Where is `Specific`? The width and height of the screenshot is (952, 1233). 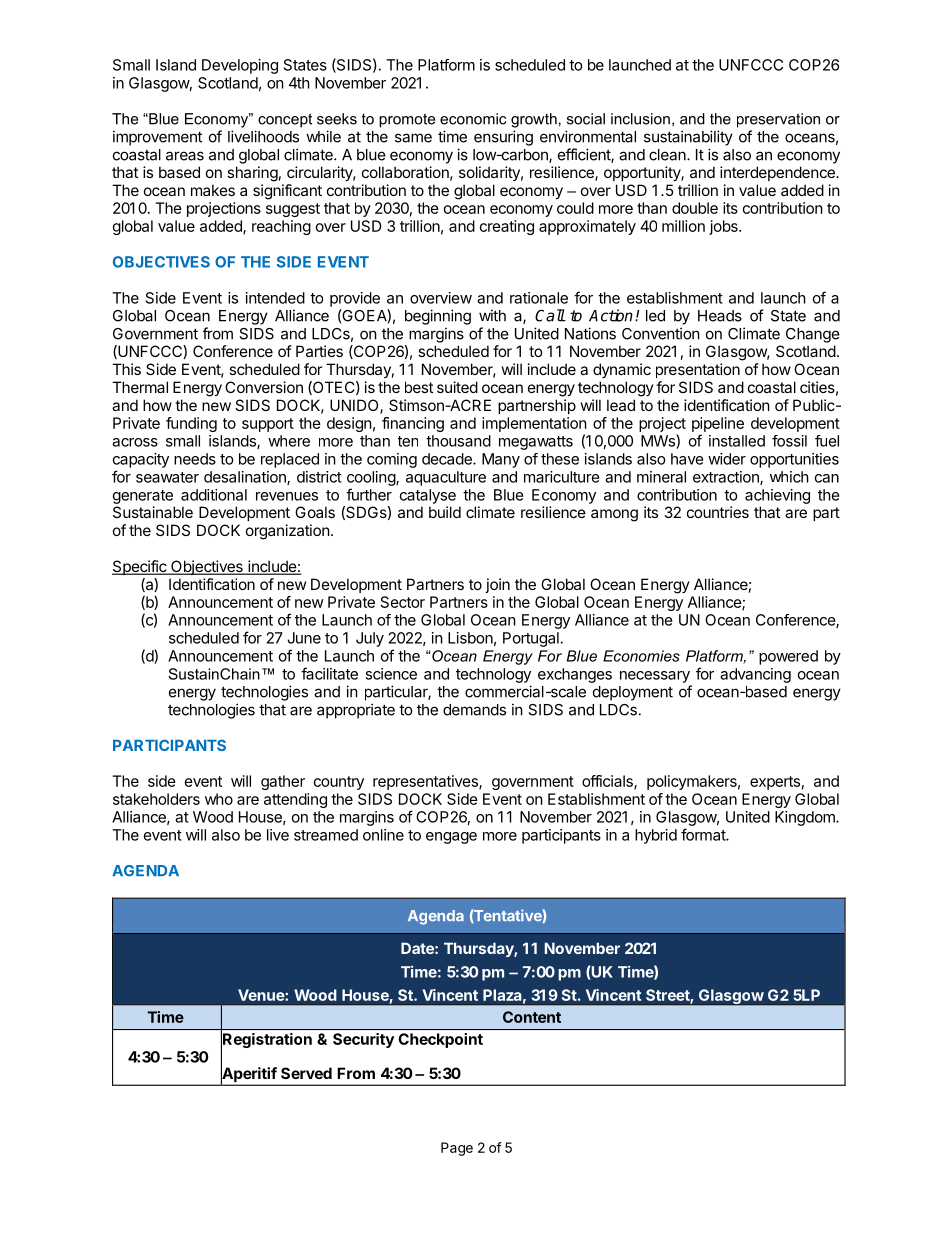 Specific is located at coordinates (140, 567).
